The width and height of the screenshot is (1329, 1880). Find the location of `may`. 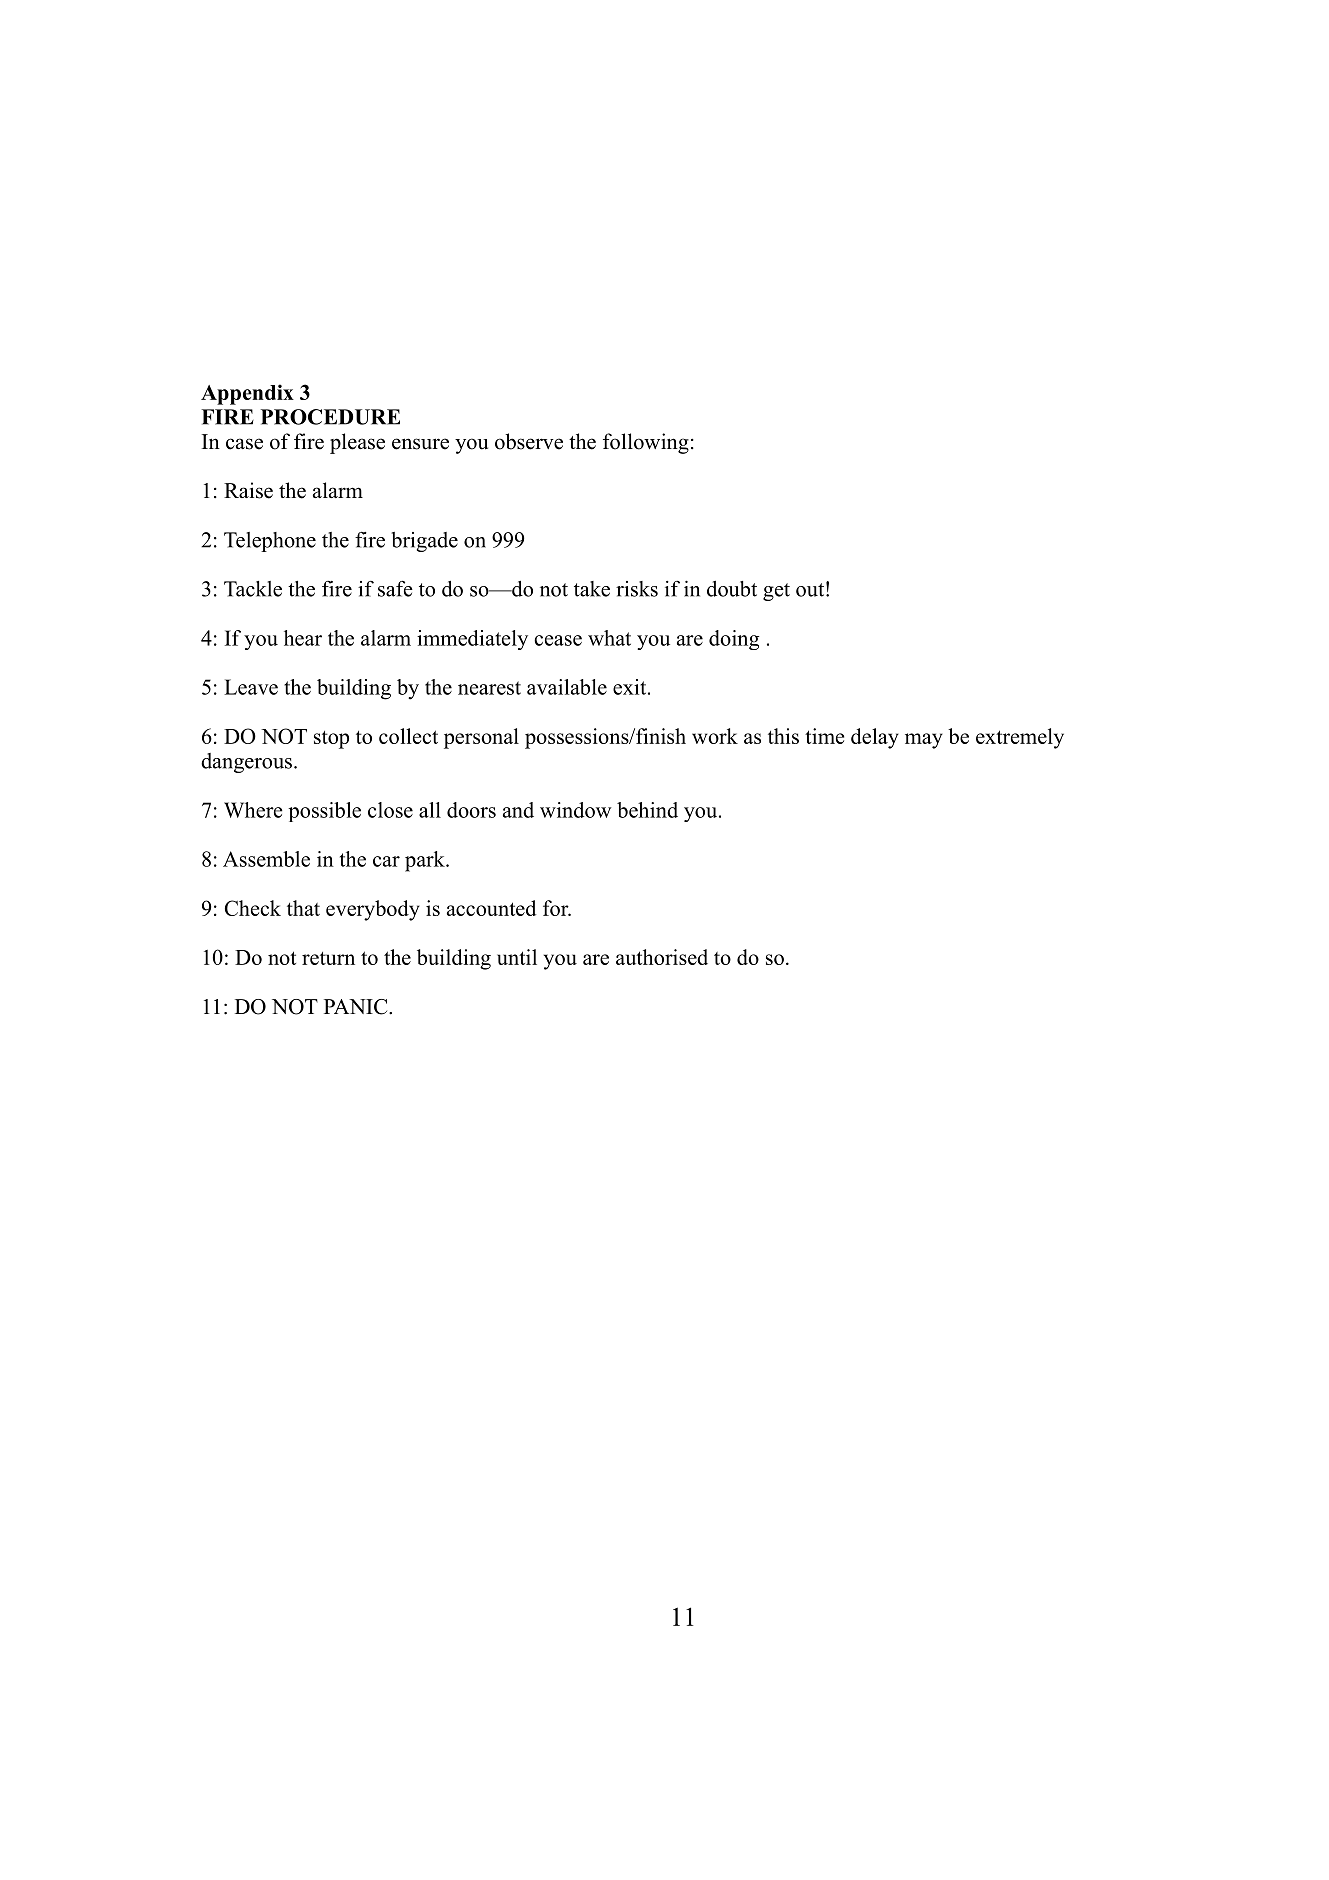

may is located at coordinates (924, 741).
